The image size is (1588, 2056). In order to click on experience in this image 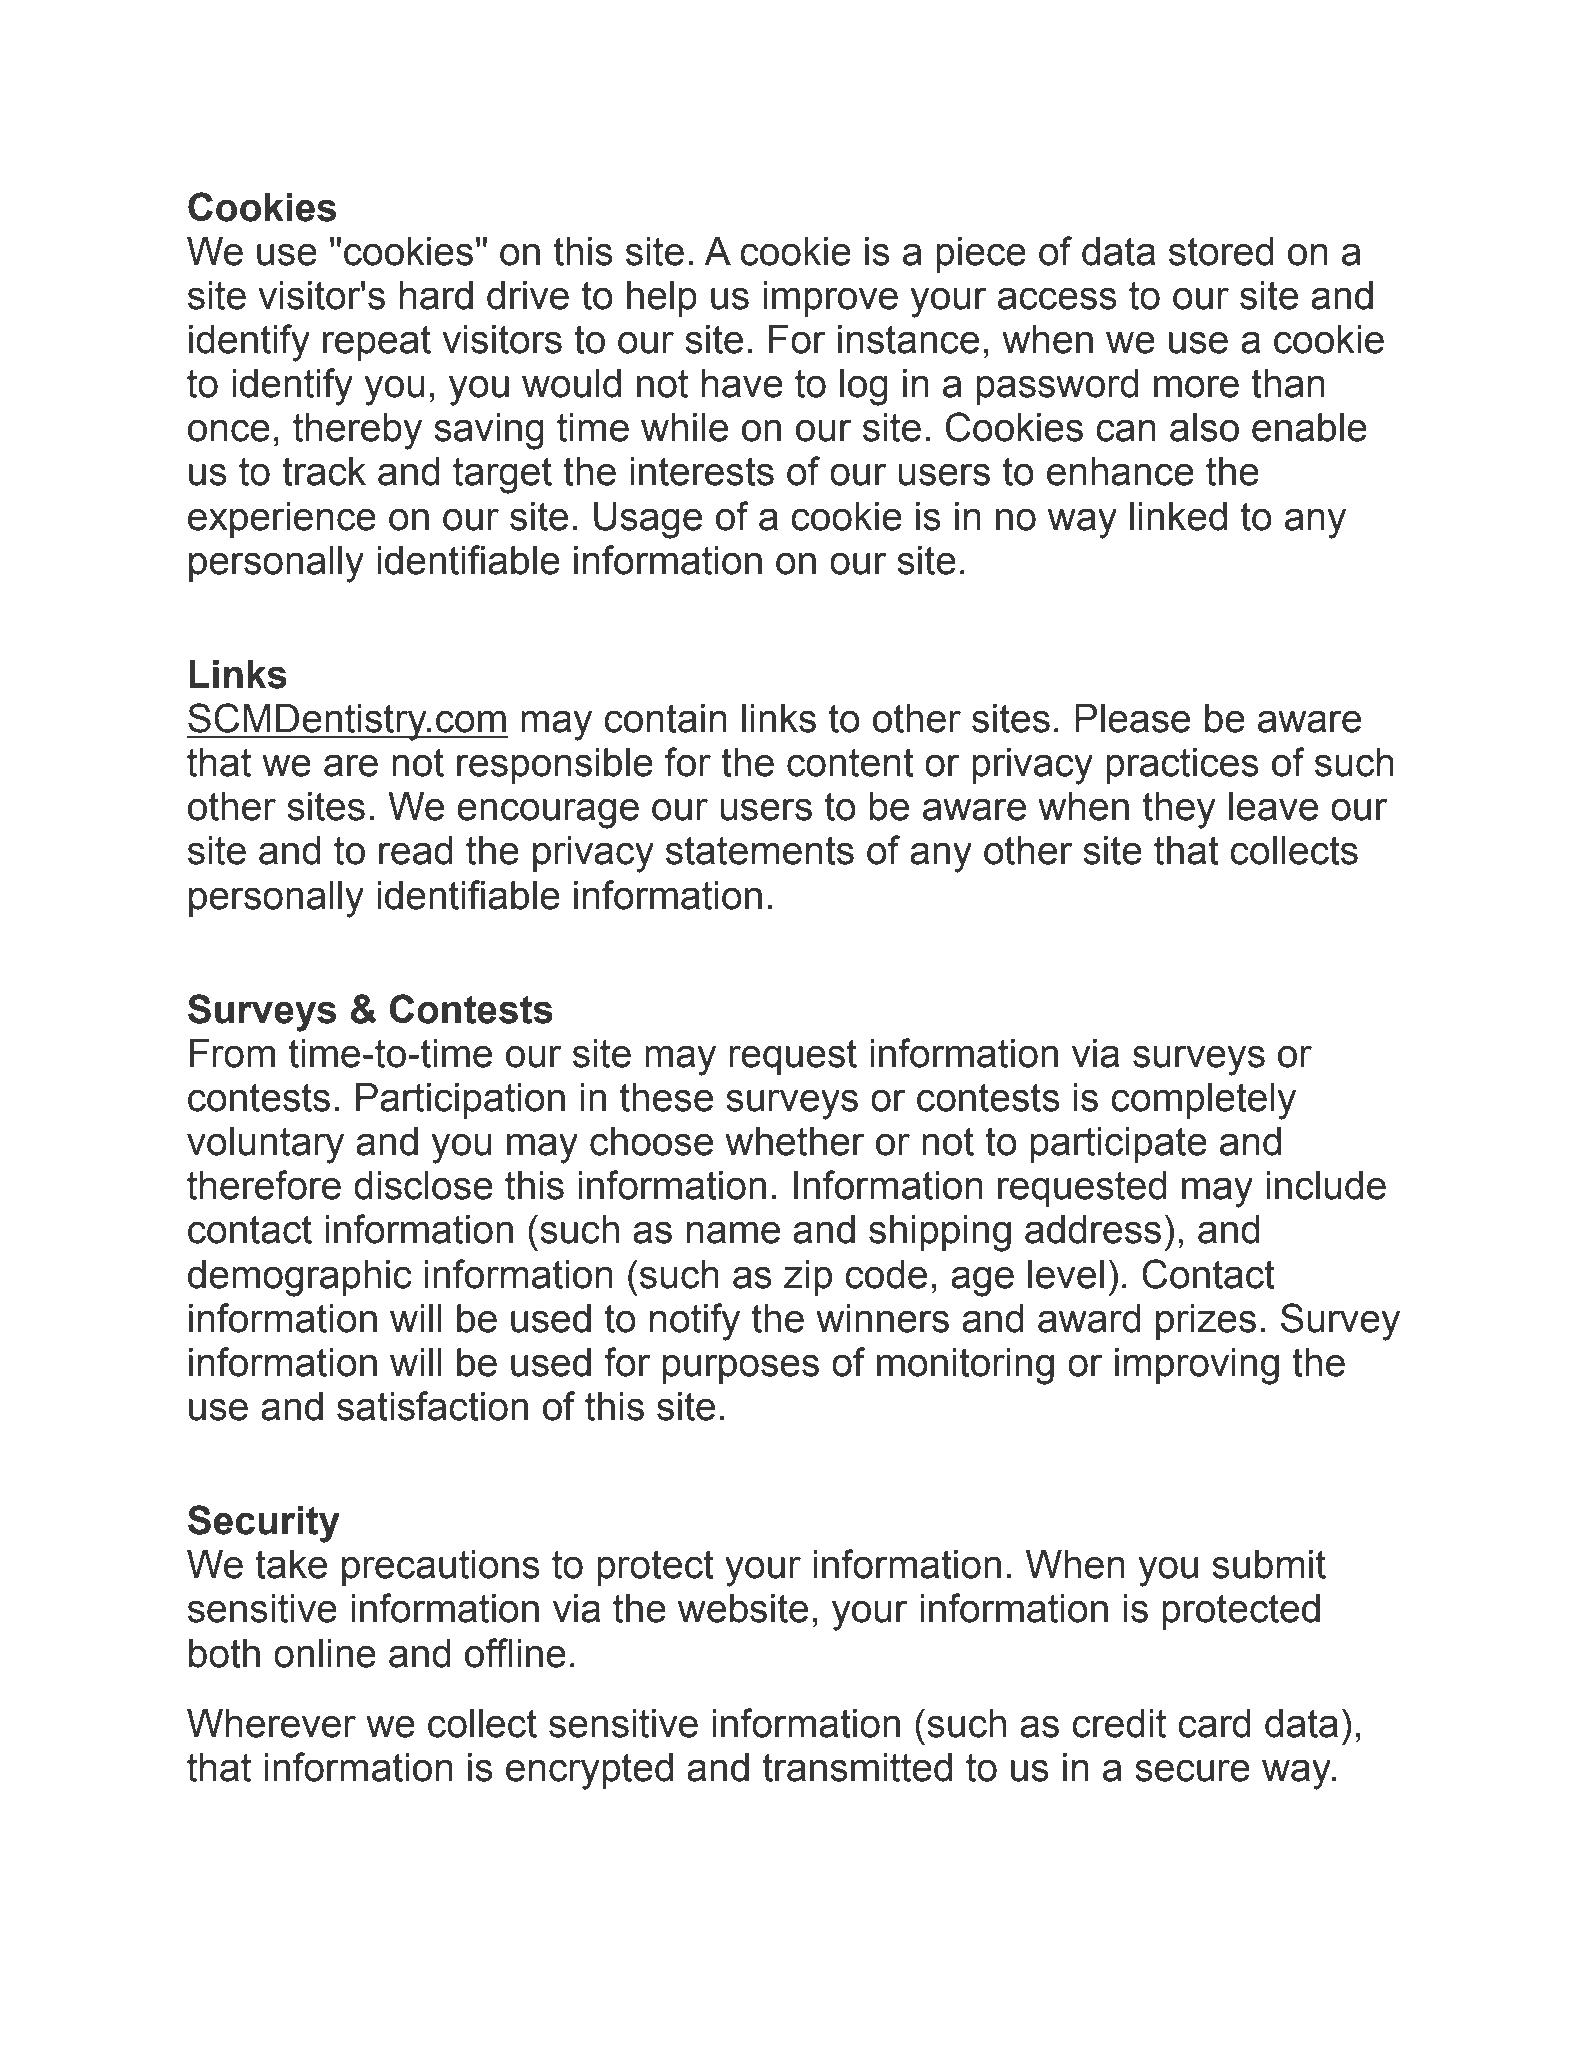, I will do `click(282, 520)`.
